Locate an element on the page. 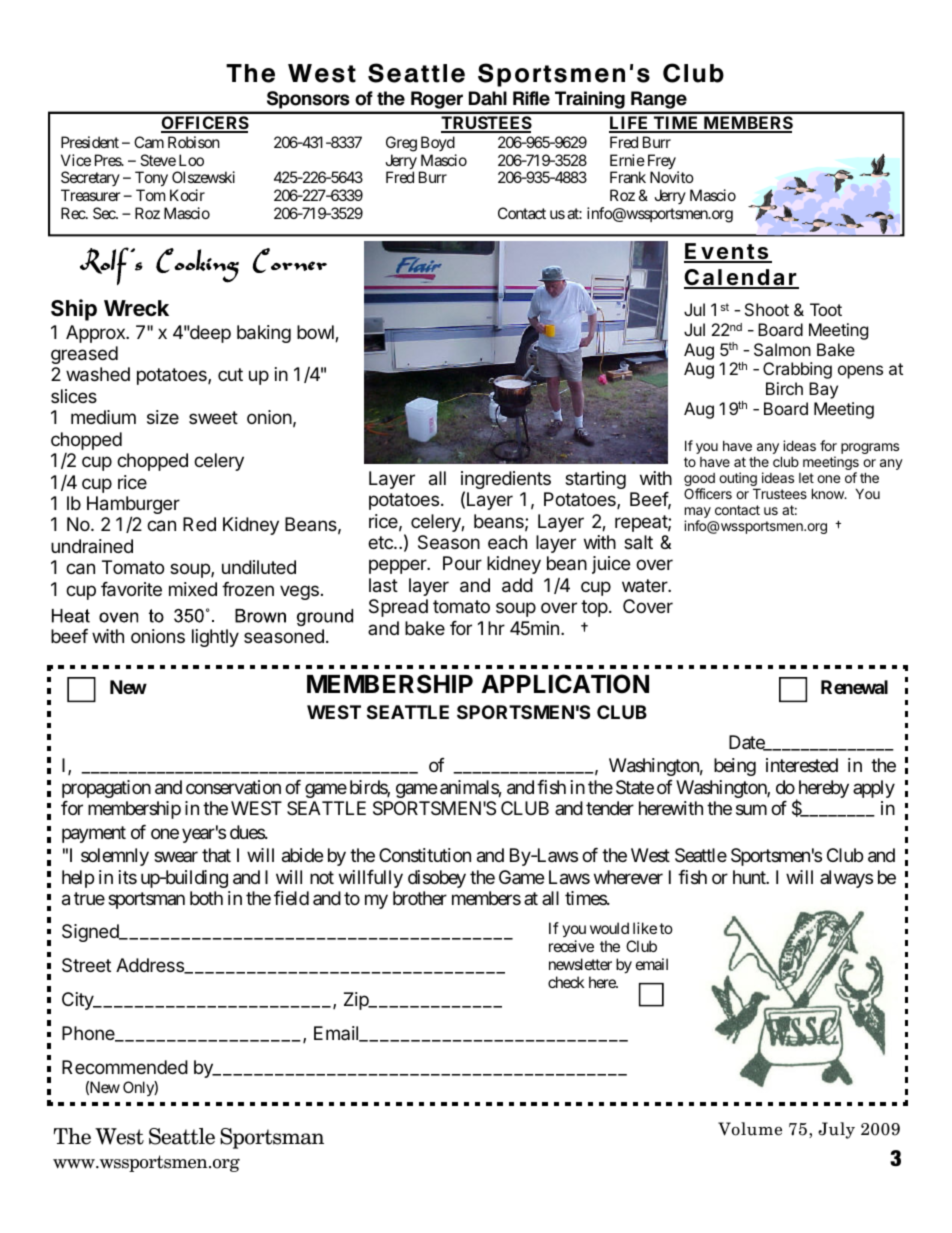 The image size is (952, 1233). Frey is located at coordinates (662, 163).
